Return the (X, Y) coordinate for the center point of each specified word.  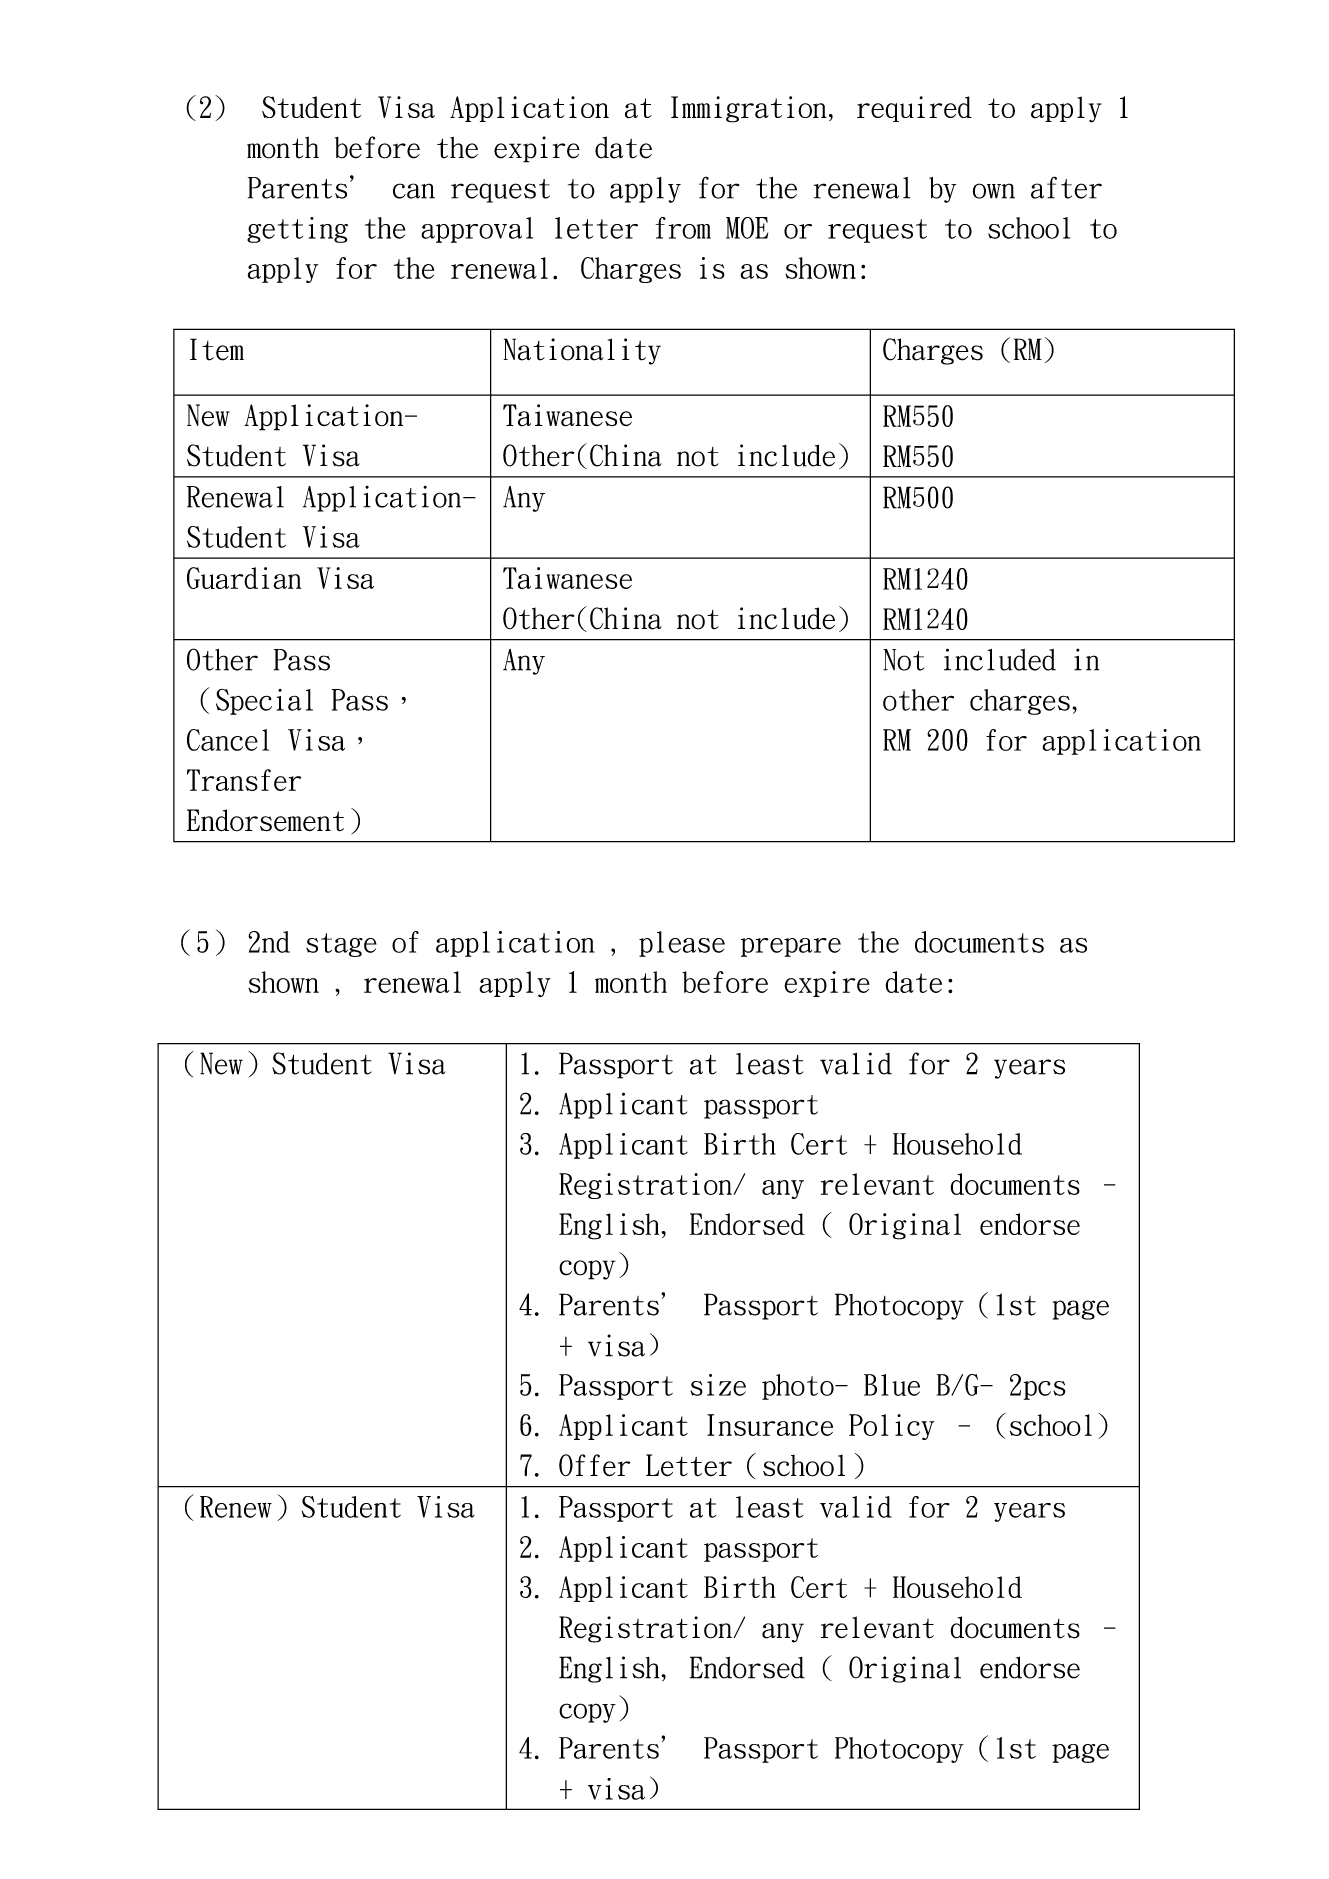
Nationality (582, 351)
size (718, 1385)
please (682, 944)
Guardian (244, 578)
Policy (891, 1427)
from (683, 228)
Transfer (244, 780)
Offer (594, 1465)
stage (341, 945)
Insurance (770, 1425)
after (1066, 187)
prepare (791, 947)
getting (297, 230)
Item (217, 349)
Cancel (228, 740)
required (914, 109)
